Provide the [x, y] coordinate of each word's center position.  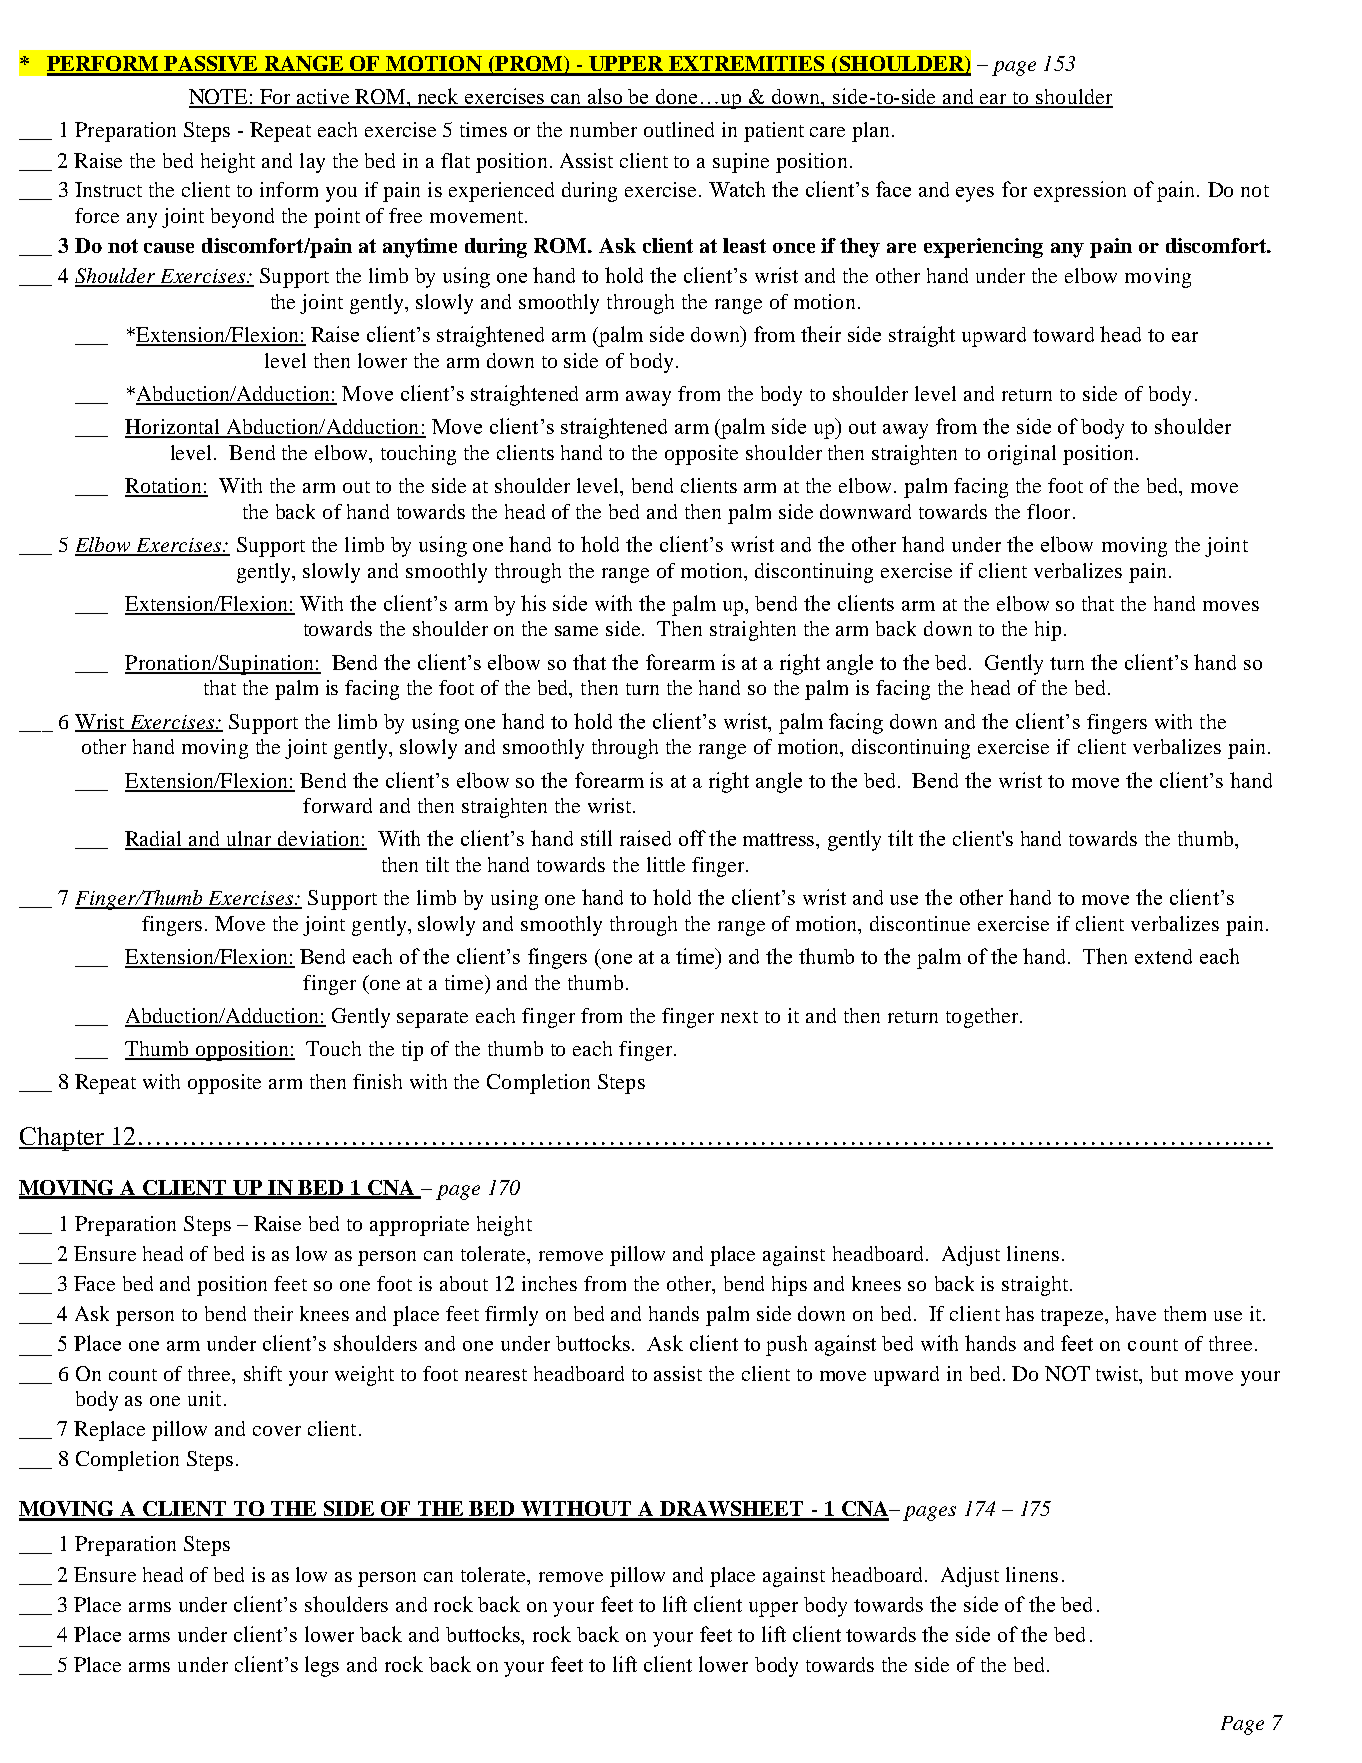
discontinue [920, 923]
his [533, 603]
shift [263, 1373]
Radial [155, 840]
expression [1080, 191]
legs [322, 1666]
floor [1048, 511]
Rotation [164, 487]
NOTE [219, 98]
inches [549, 1283]
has [1020, 1313]
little [666, 864]
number [603, 129]
